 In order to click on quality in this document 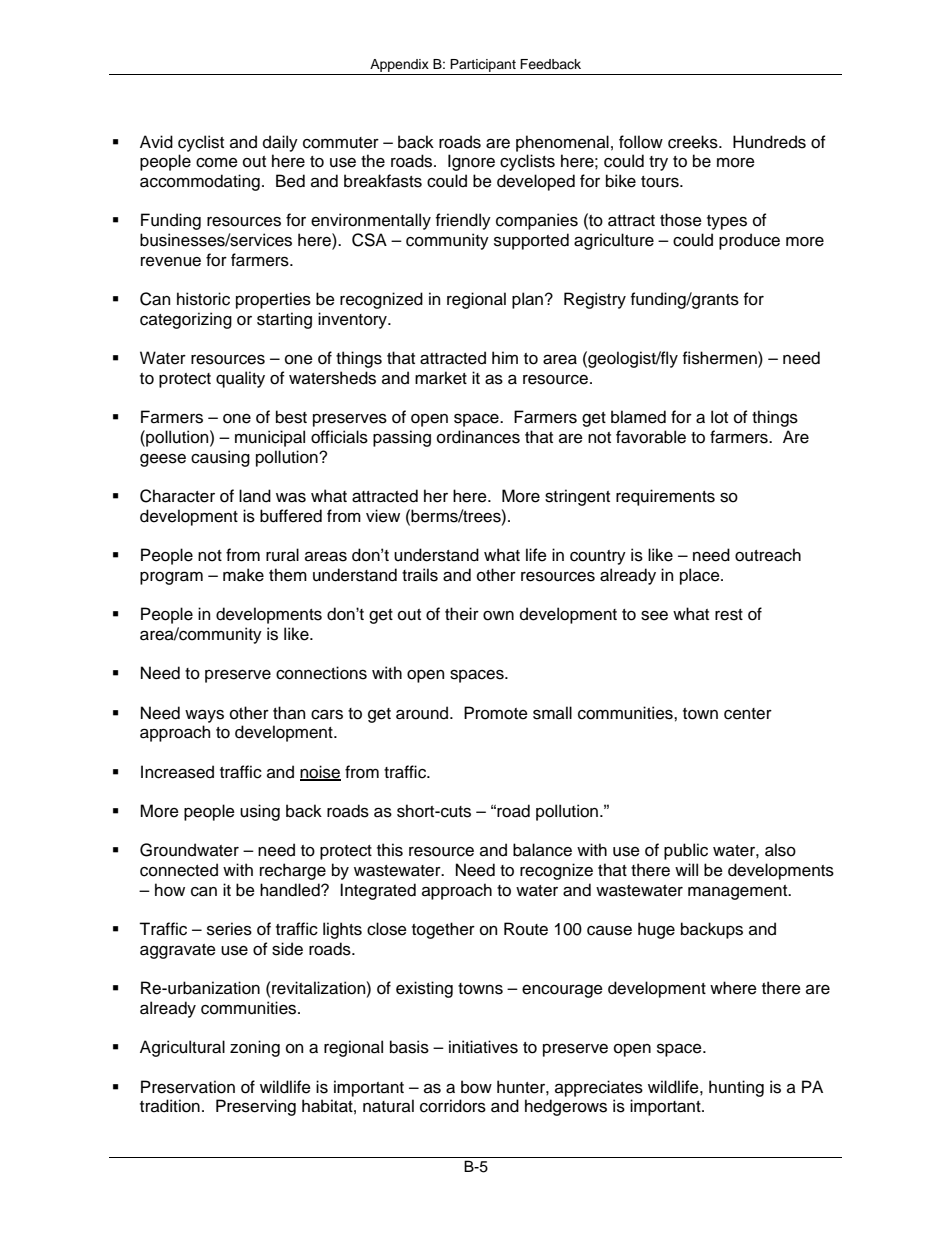, I will do `click(240, 379)`.
